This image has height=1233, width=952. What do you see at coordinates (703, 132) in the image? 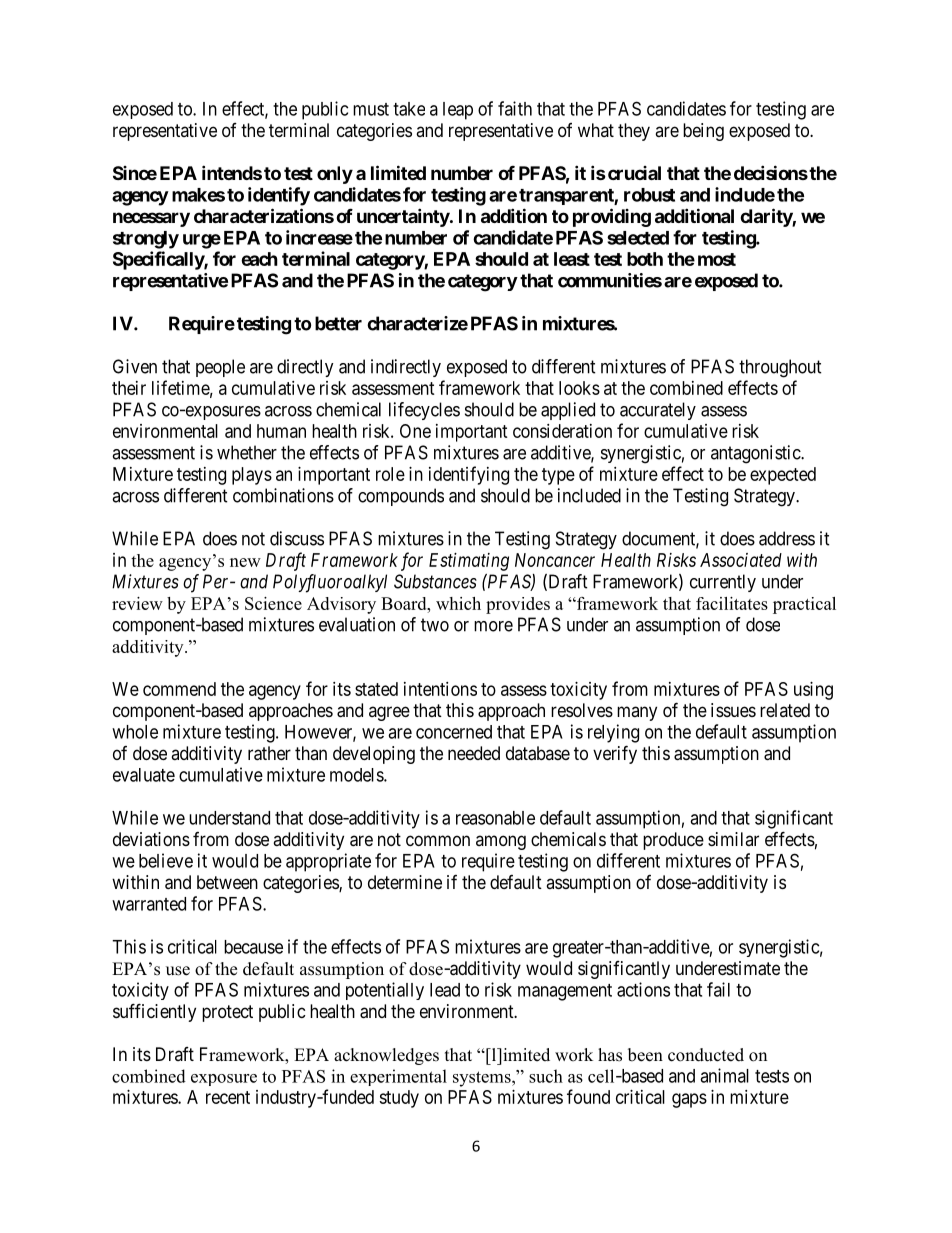
I see `being` at bounding box center [703, 132].
